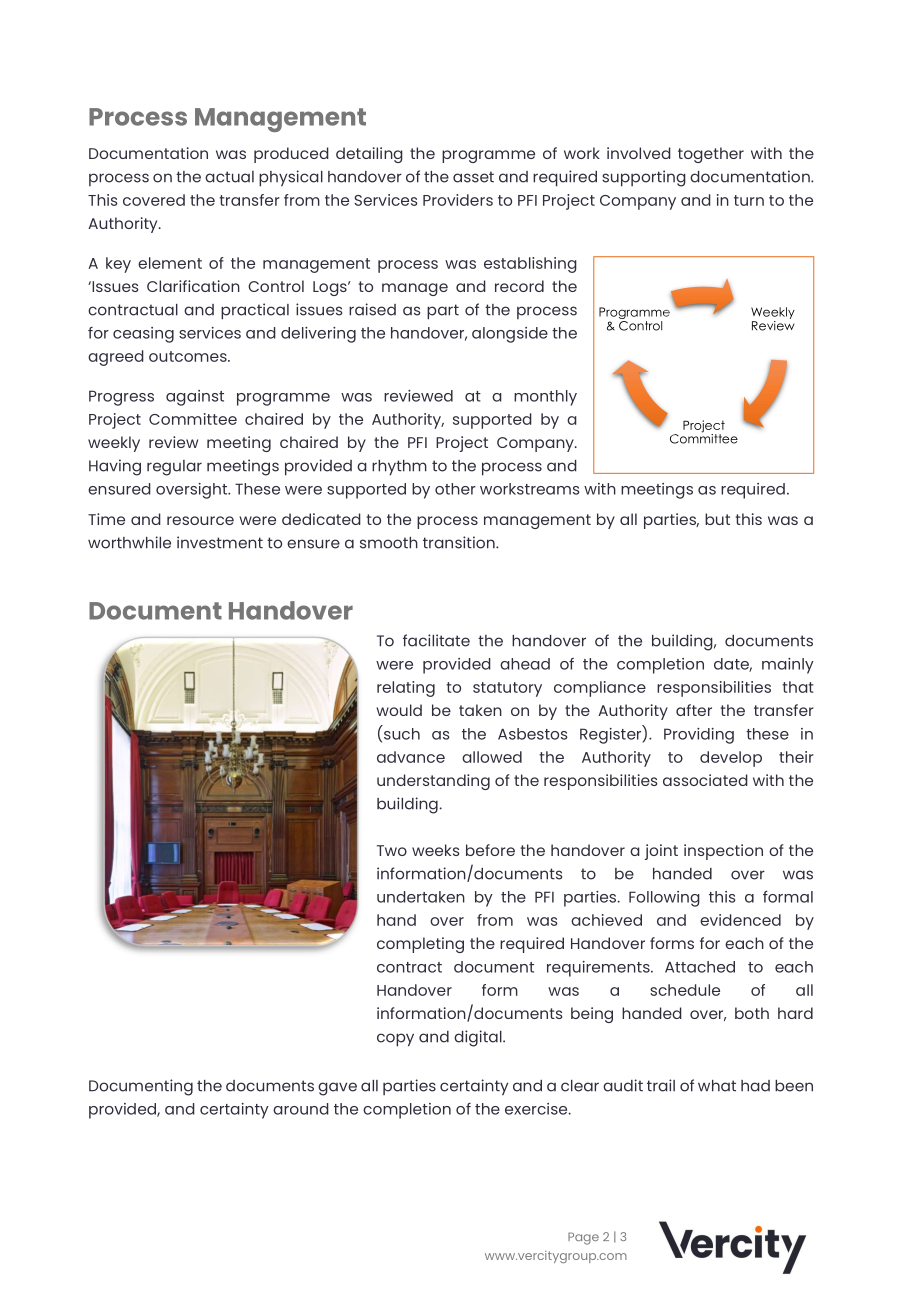 This screenshot has width=924, height=1308. I want to click on investment, so click(220, 542).
